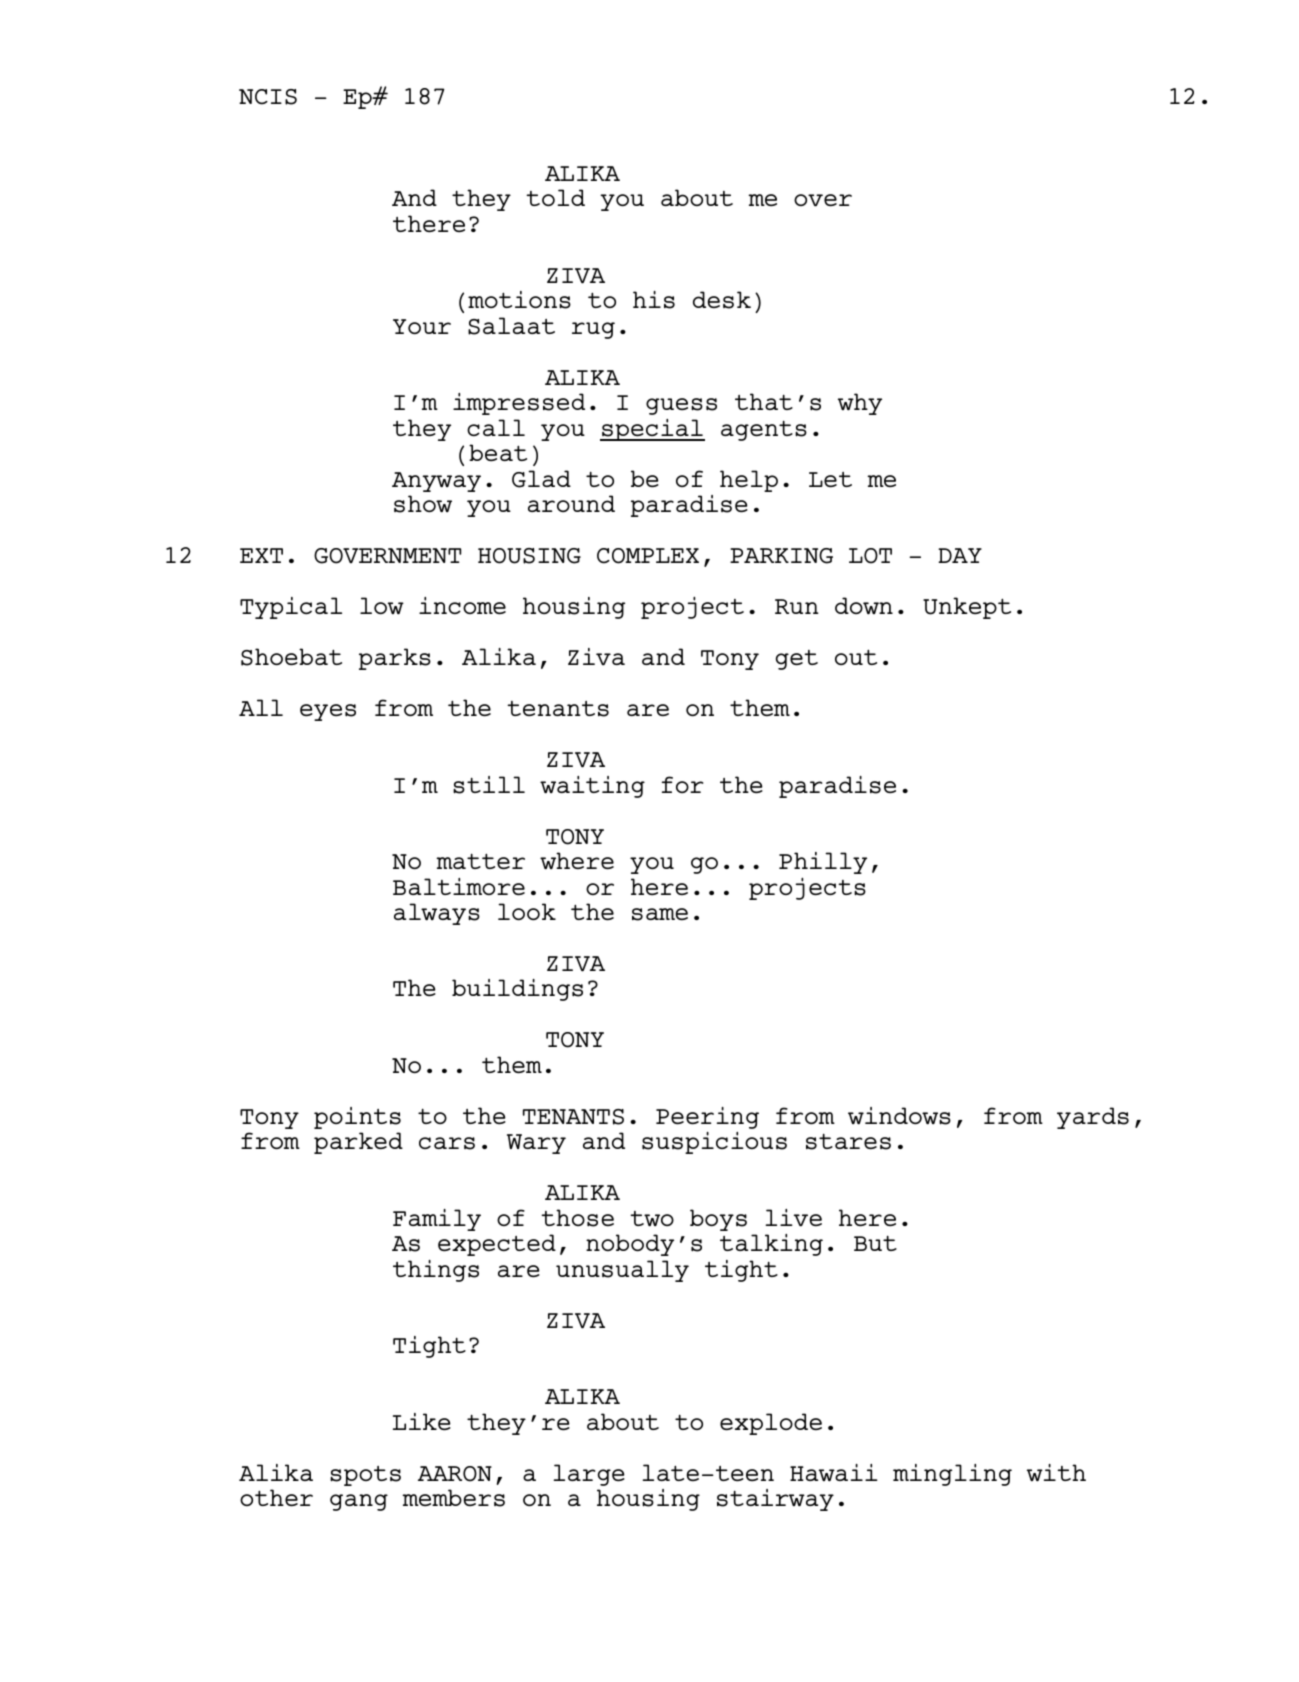 The height and width of the screenshot is (1682, 1299). What do you see at coordinates (365, 1476) in the screenshot?
I see `spots` at bounding box center [365, 1476].
